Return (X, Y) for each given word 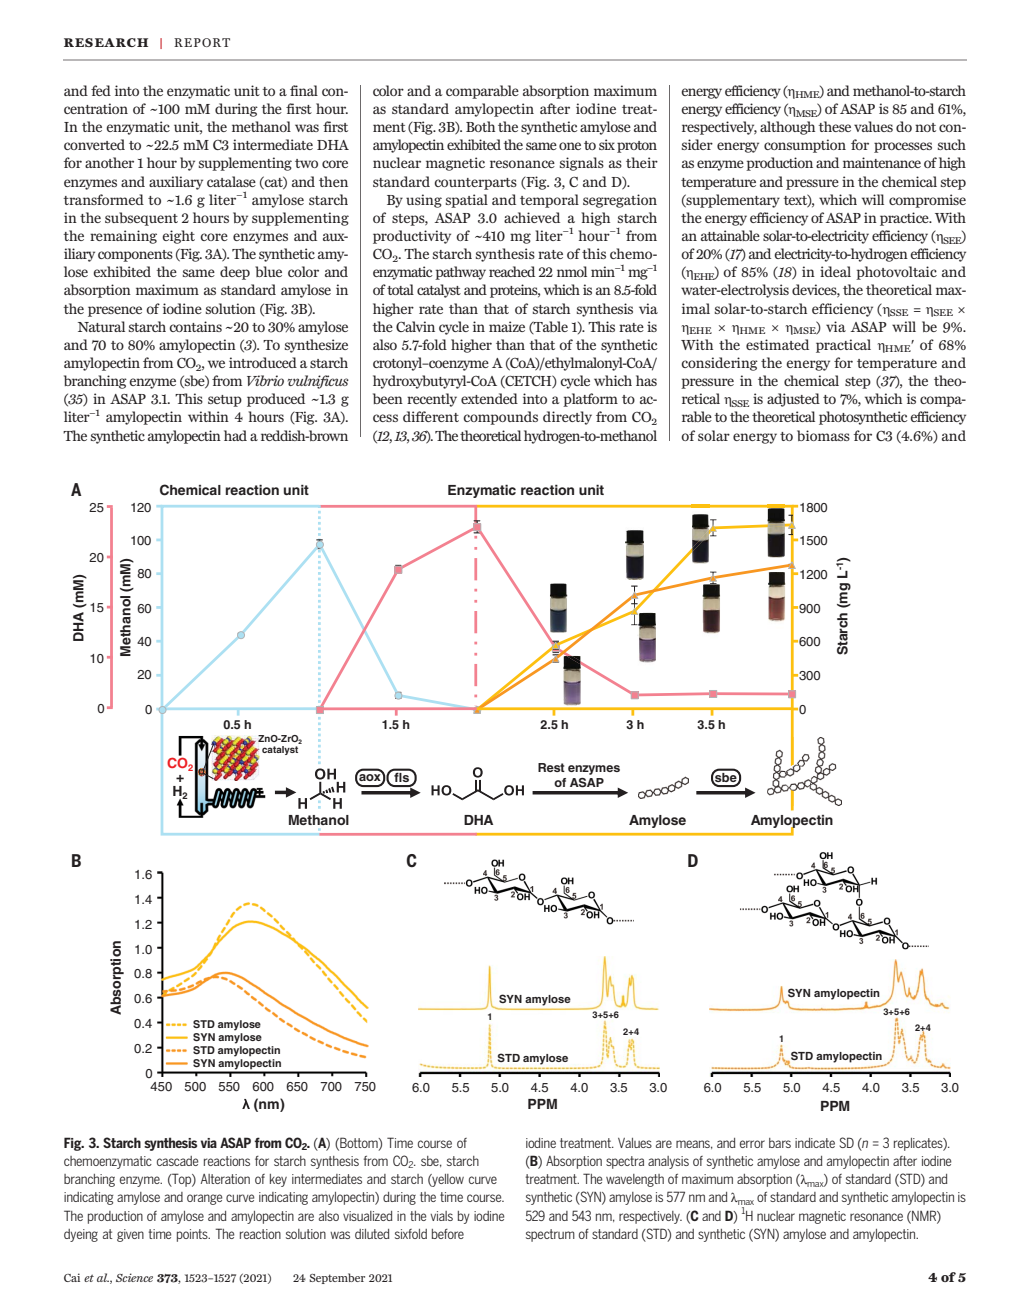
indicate (815, 1143)
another (109, 162)
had (235, 435)
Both (480, 126)
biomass (823, 435)
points (193, 1235)
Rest (551, 767)
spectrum (550, 1235)
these (834, 126)
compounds (500, 418)
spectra (625, 1162)
